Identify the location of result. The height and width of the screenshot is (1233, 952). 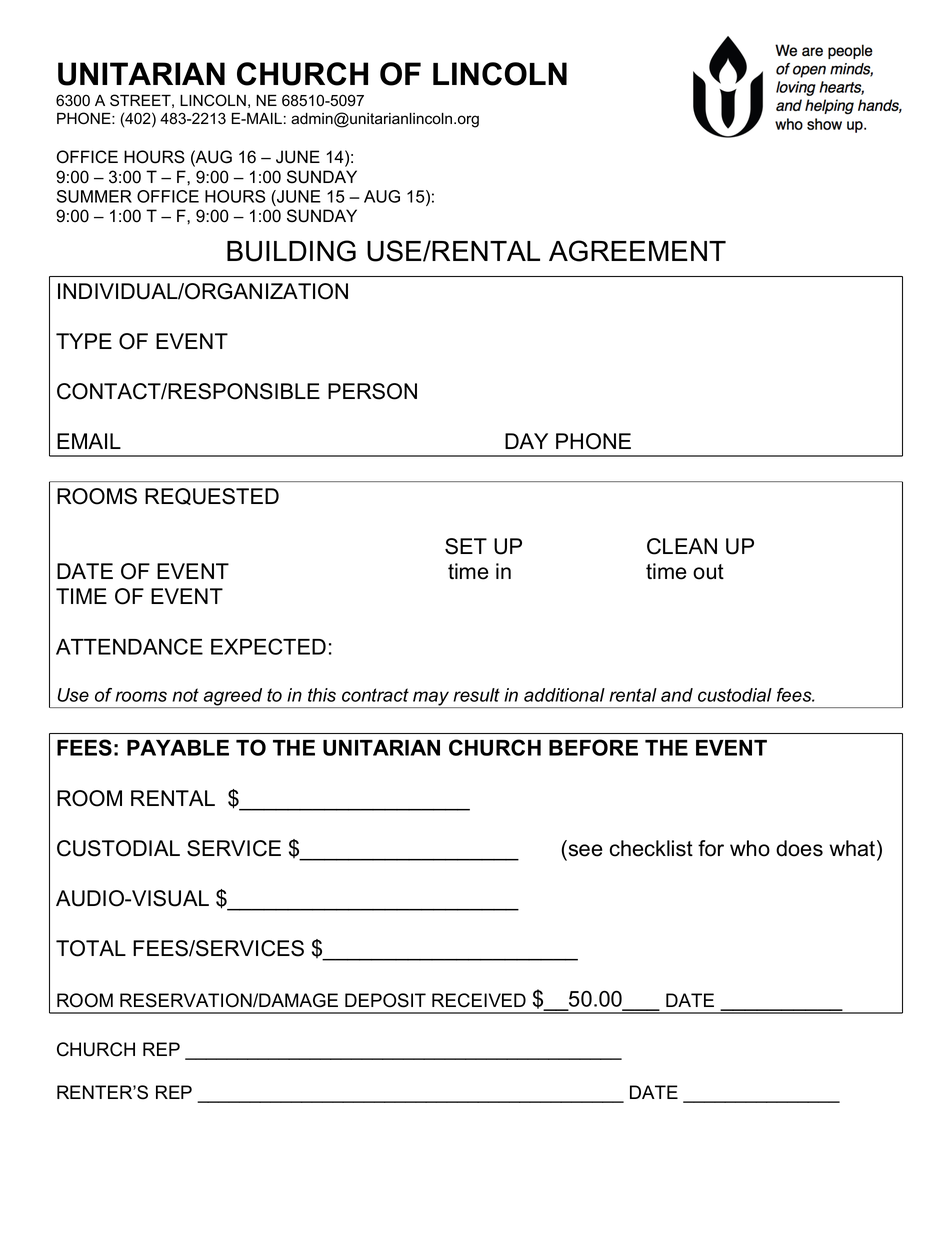
(476, 695).
